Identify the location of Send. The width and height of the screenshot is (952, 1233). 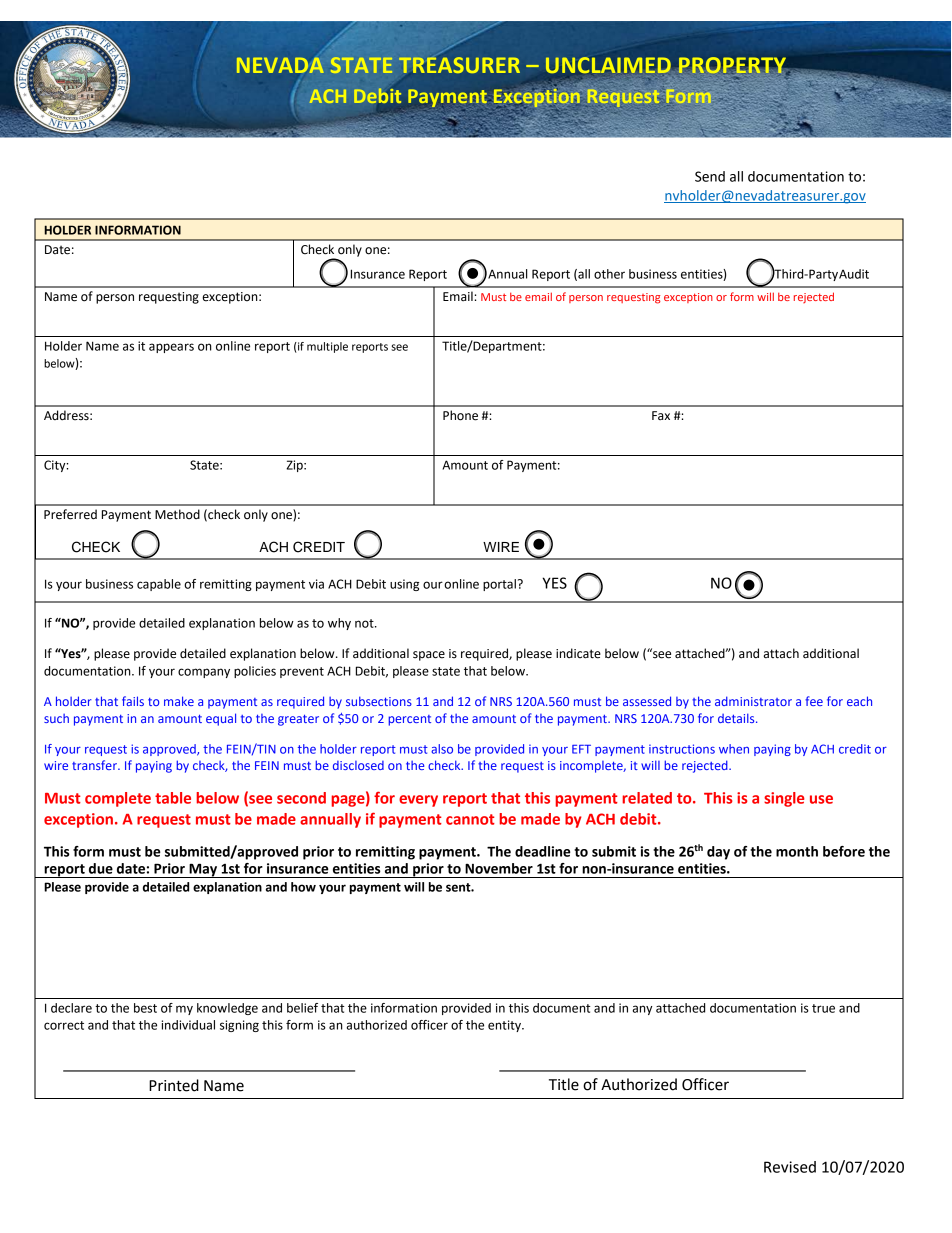
(710, 176).
